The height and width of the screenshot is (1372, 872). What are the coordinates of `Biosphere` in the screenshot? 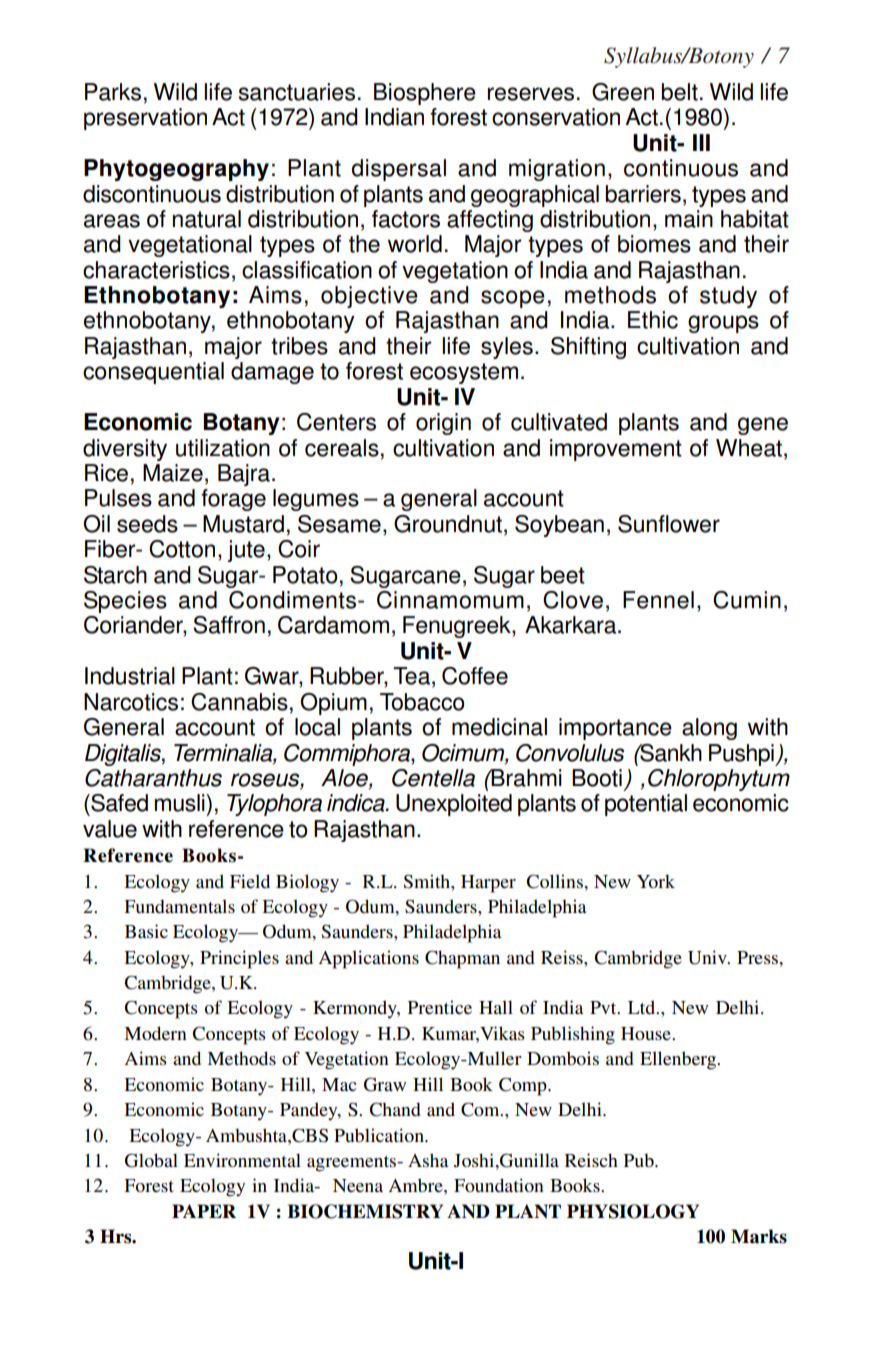 It's located at (425, 94).
